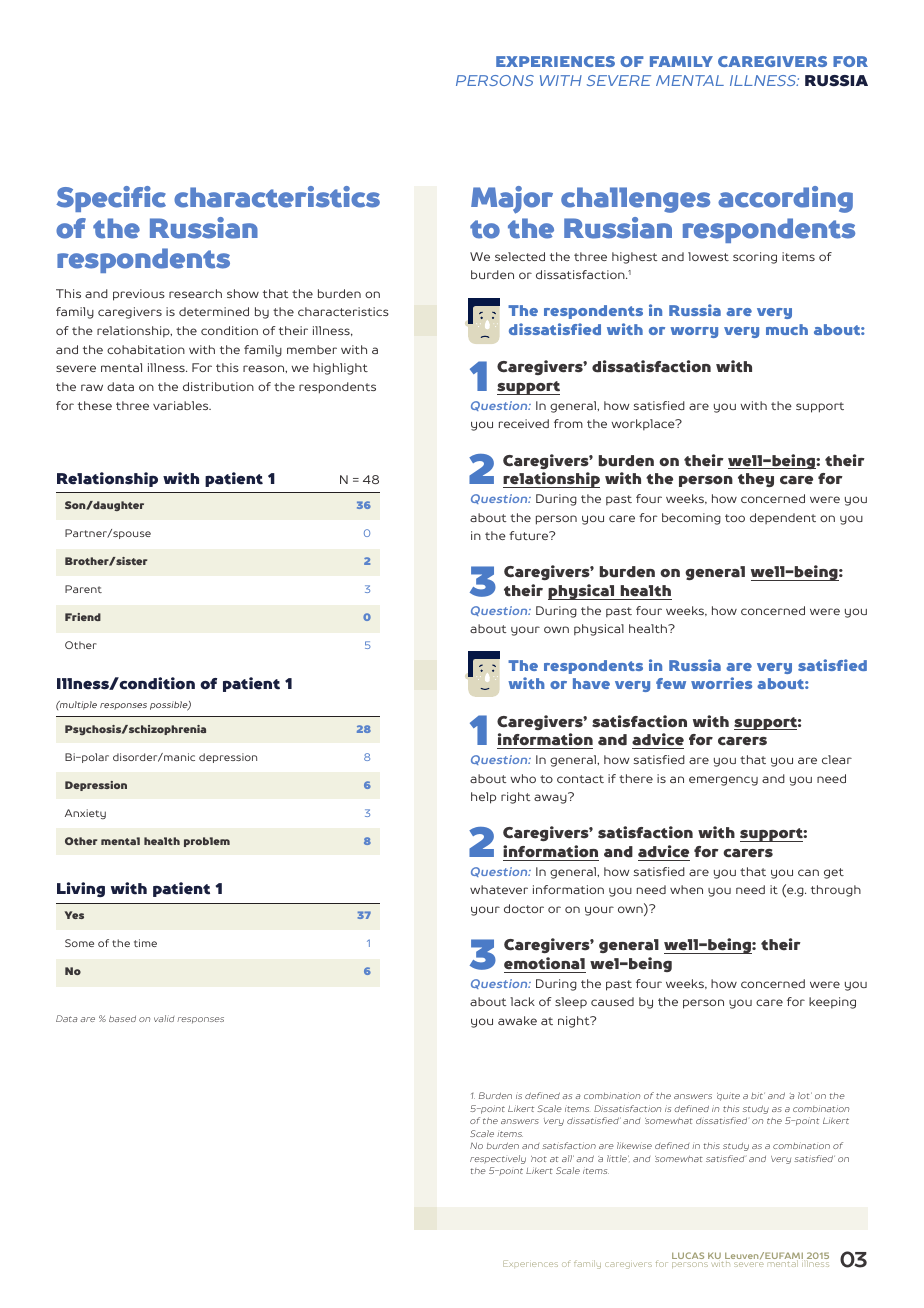  Describe the element at coordinates (755, 258) in the document. I see `scoring` at that location.
